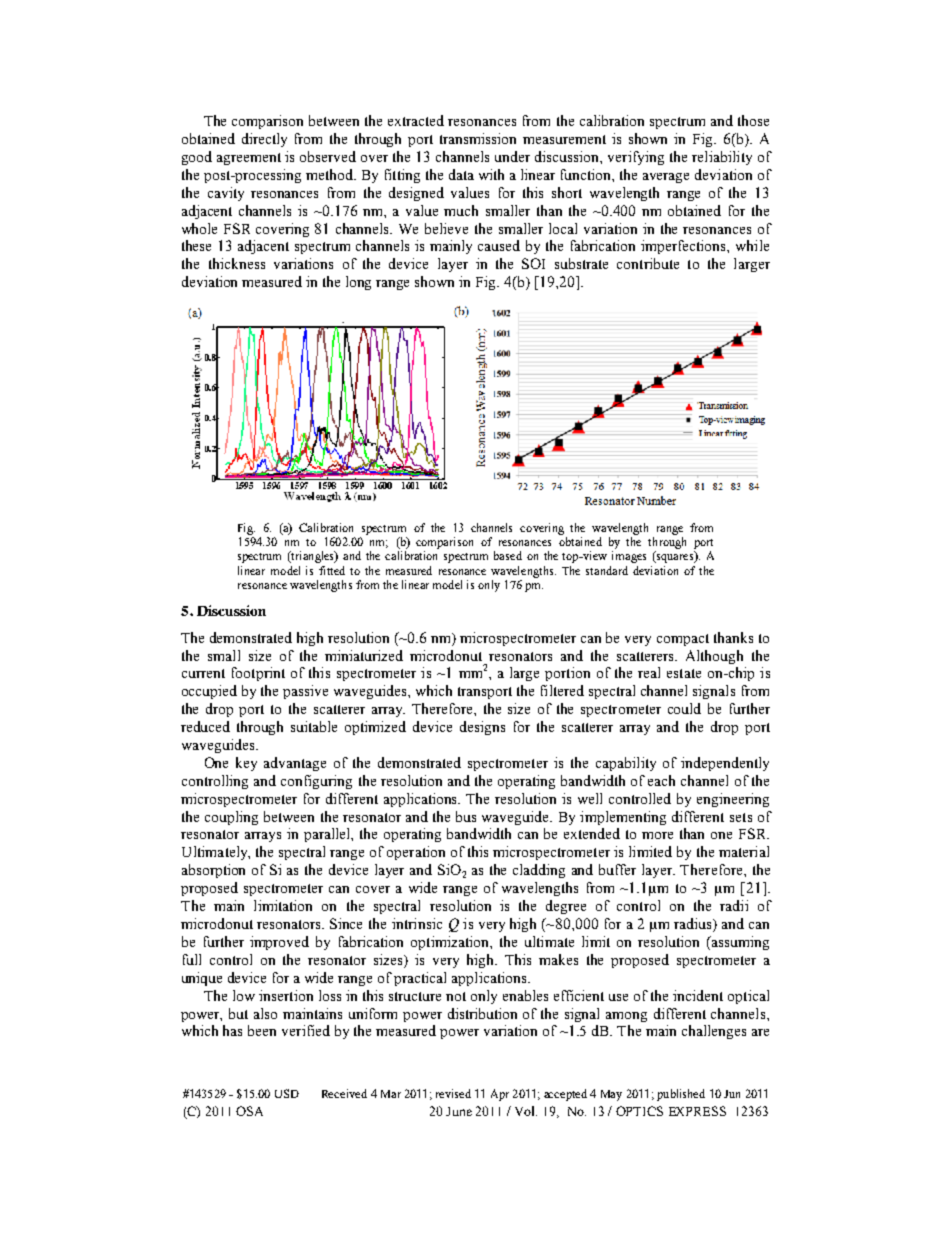  Describe the element at coordinates (478, 138) in the document. I see `transmission` at that location.
